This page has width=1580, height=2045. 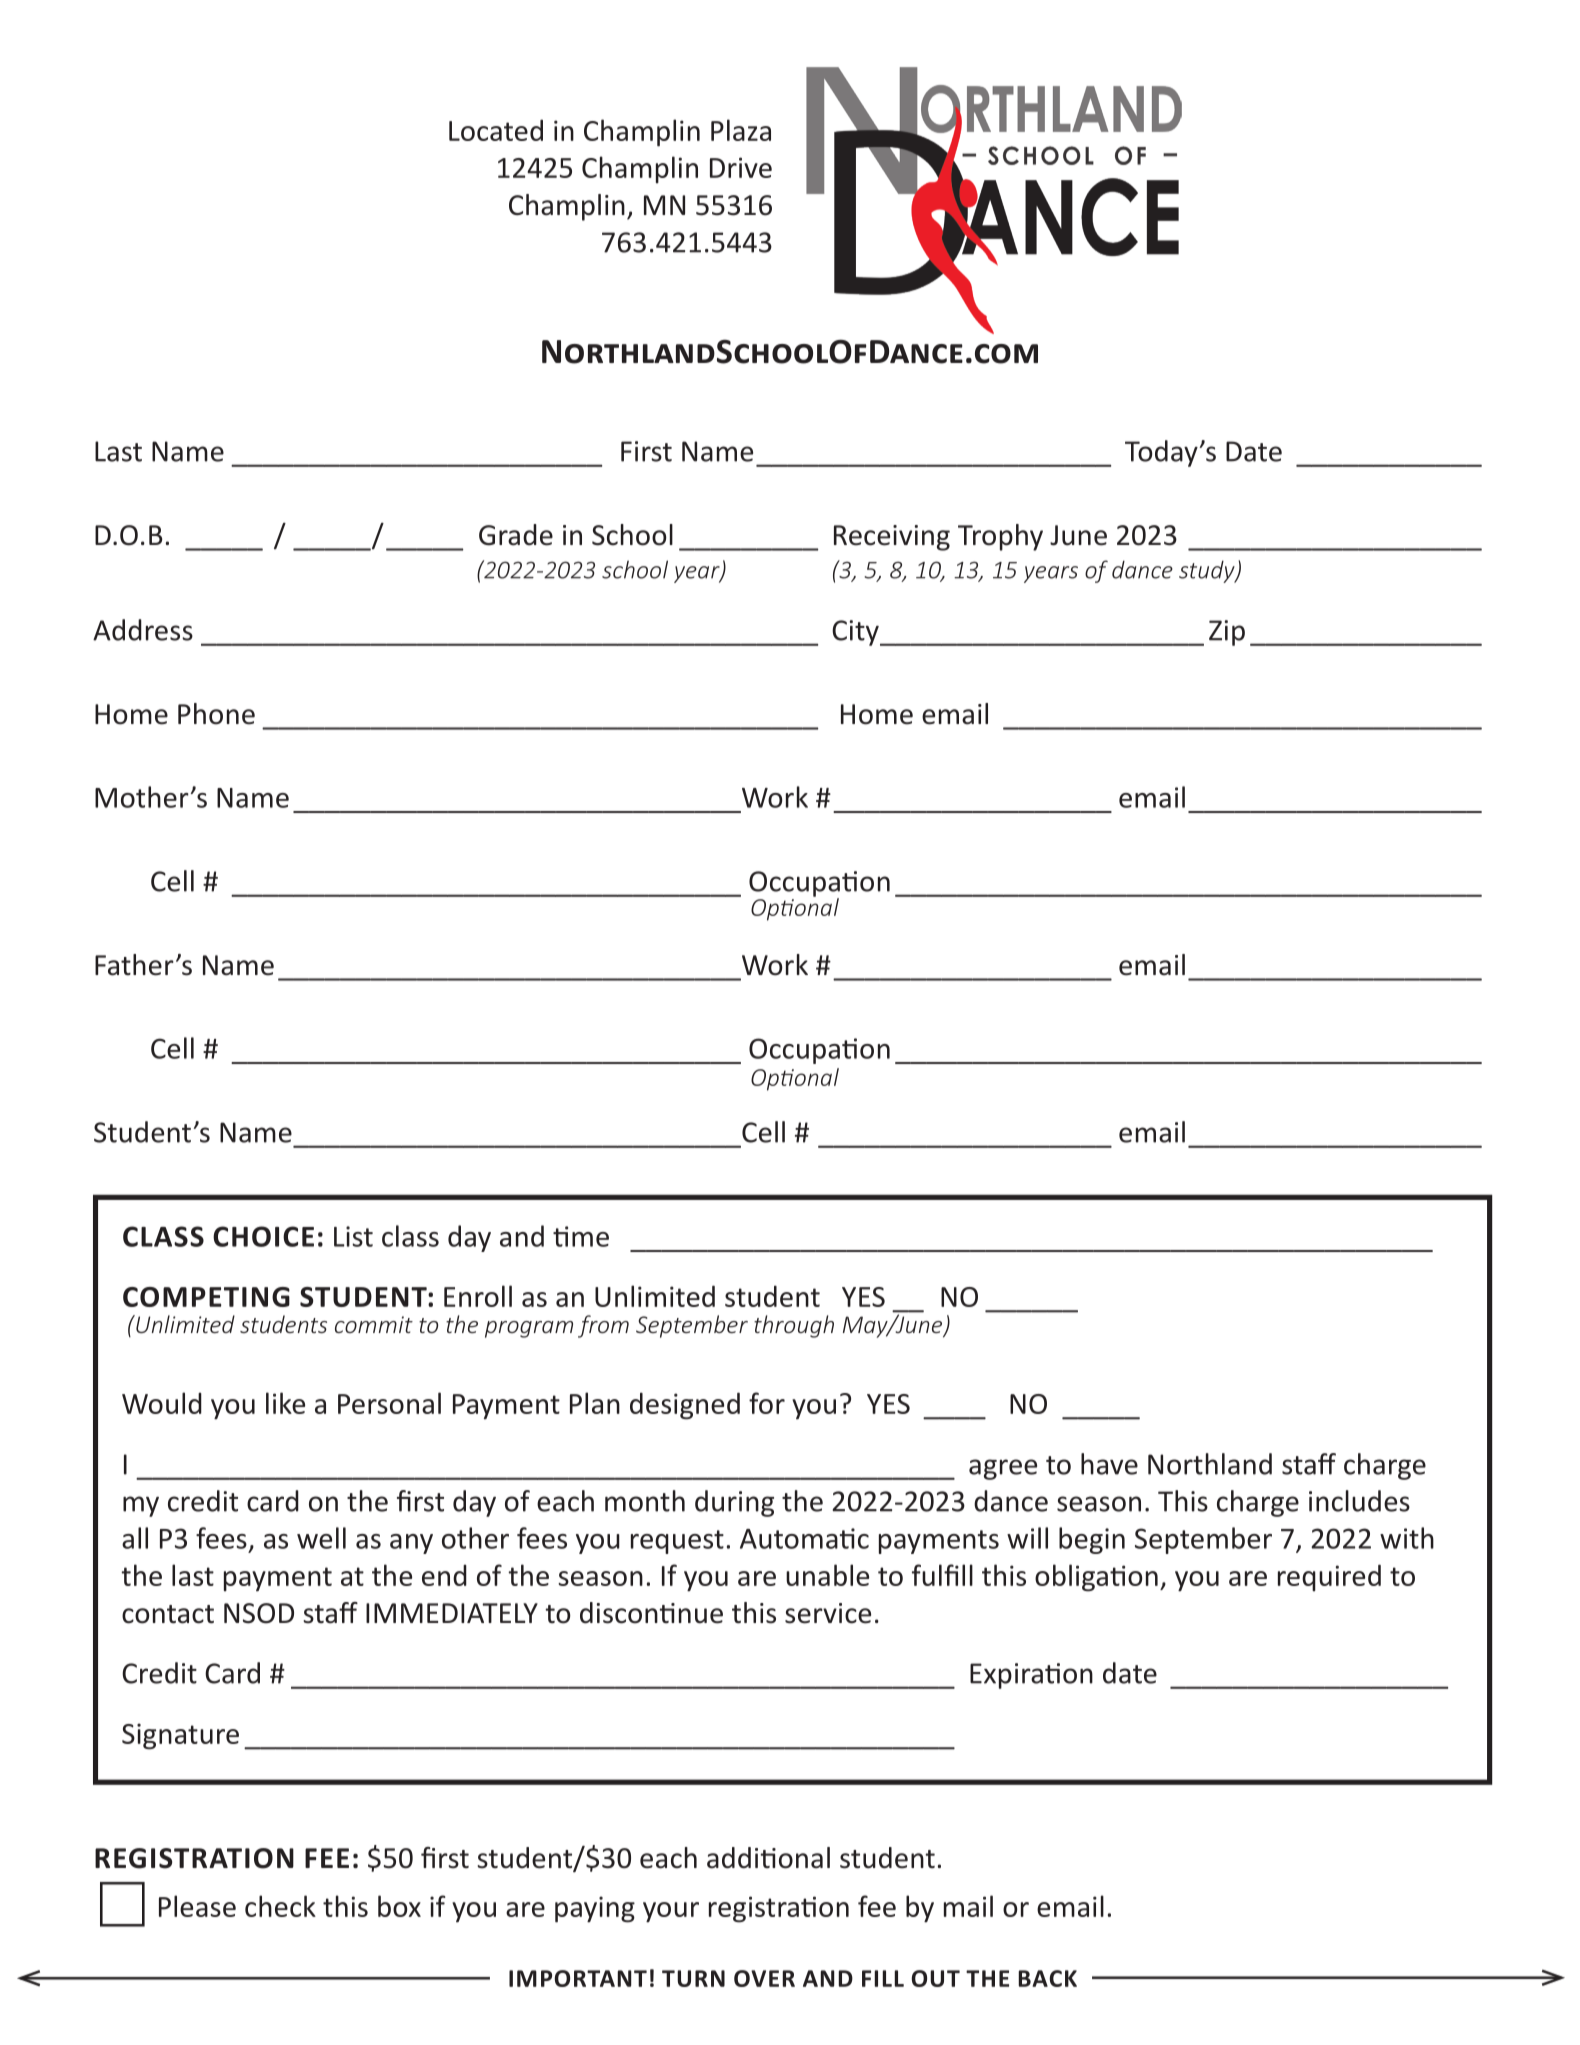 What do you see at coordinates (263, 1236) in the page?
I see `CHOICE` at bounding box center [263, 1236].
